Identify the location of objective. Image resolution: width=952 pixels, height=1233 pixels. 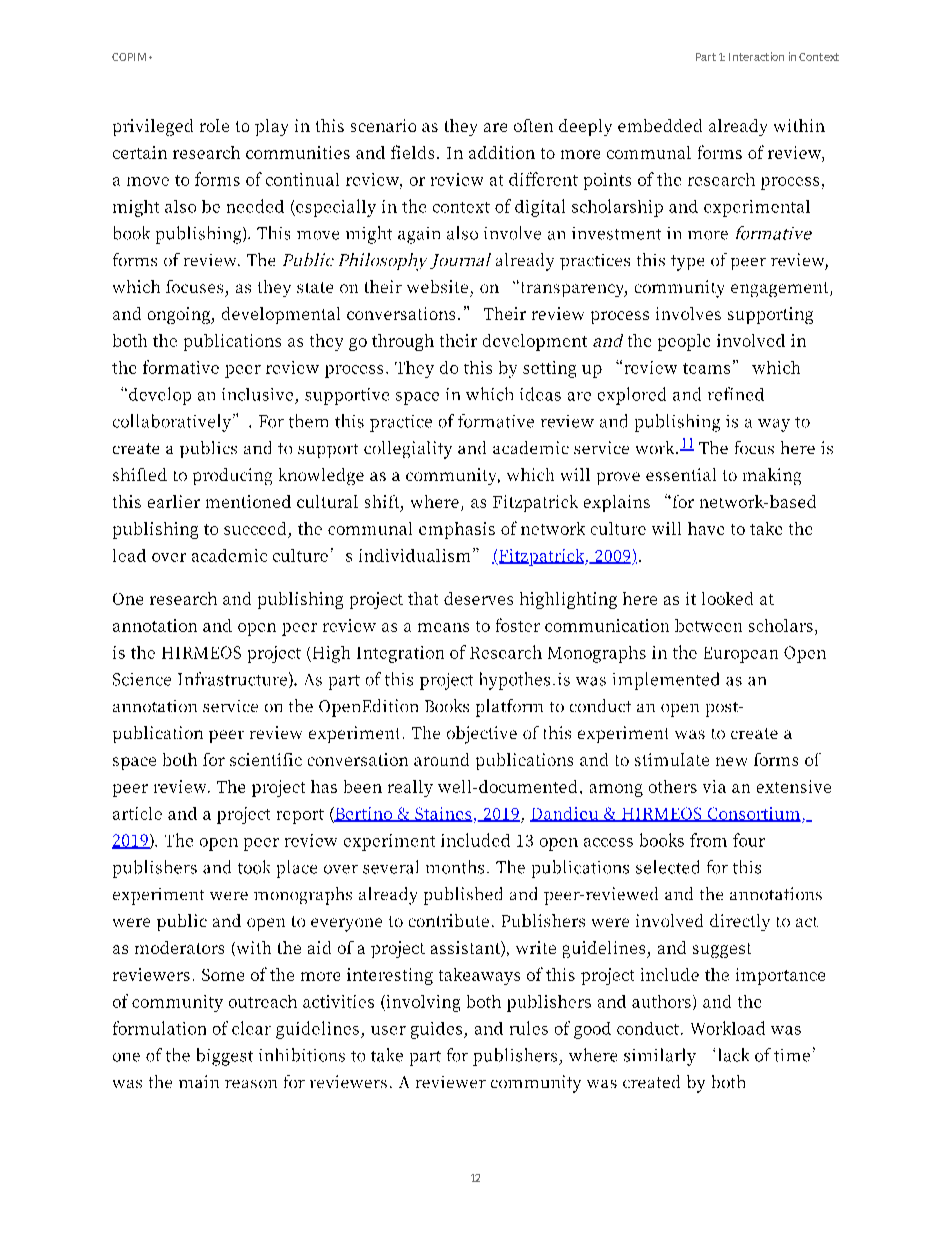
(482, 735).
